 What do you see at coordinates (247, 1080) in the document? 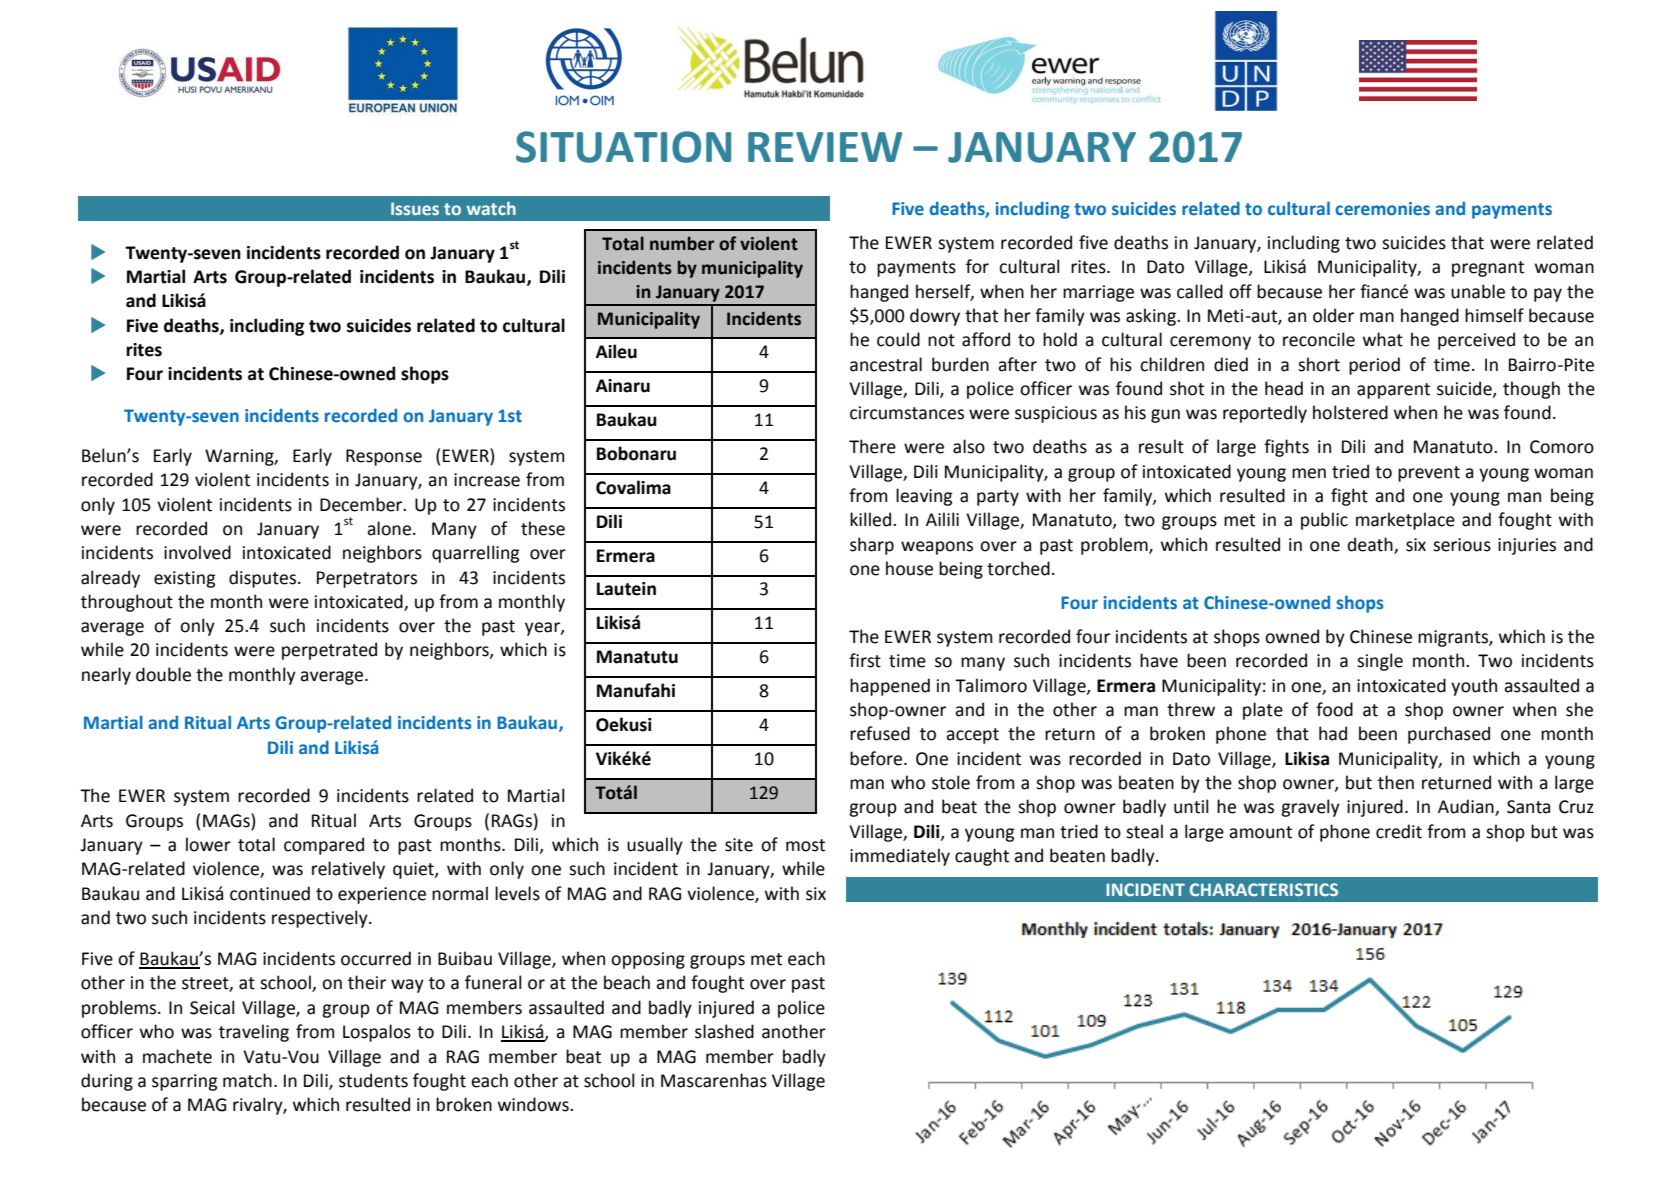
I see `match` at bounding box center [247, 1080].
